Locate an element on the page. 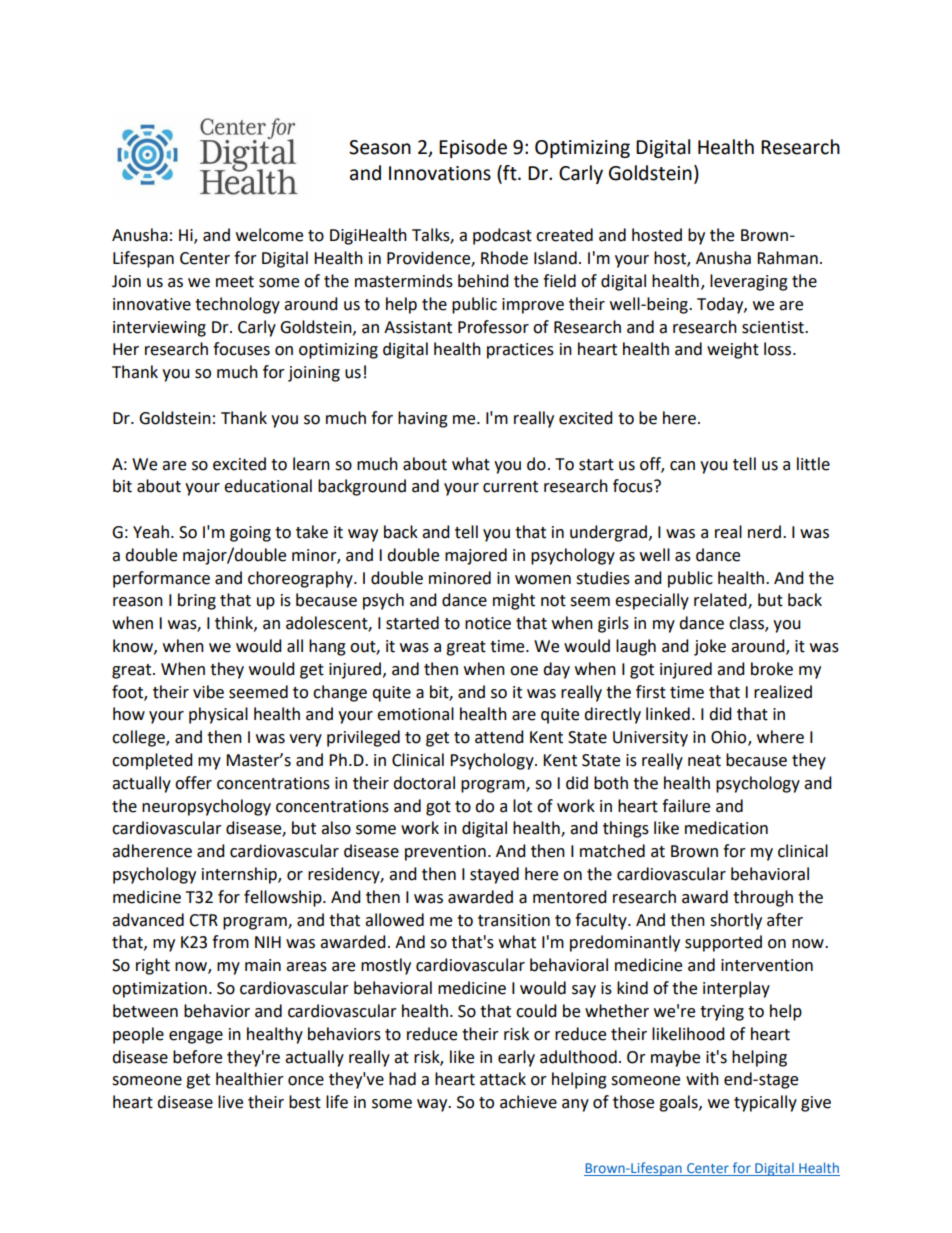 The width and height of the page is (952, 1233). before is located at coordinates (197, 1057).
